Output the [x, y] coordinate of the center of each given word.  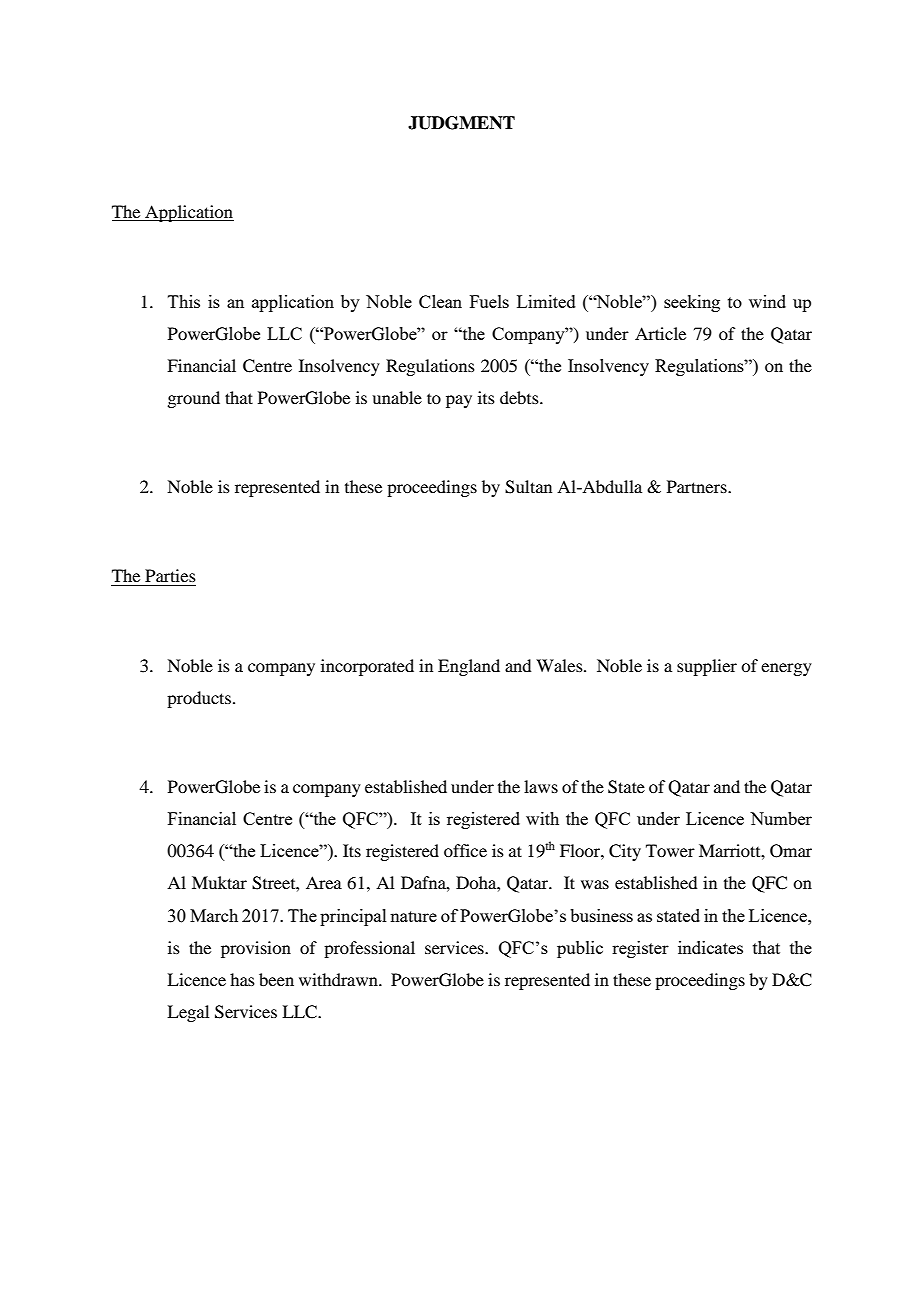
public [580, 949]
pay [459, 401]
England [469, 667]
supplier [707, 667]
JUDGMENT [461, 123]
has [242, 979]
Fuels [489, 301]
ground [193, 399]
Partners [698, 486]
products [199, 699]
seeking [692, 303]
